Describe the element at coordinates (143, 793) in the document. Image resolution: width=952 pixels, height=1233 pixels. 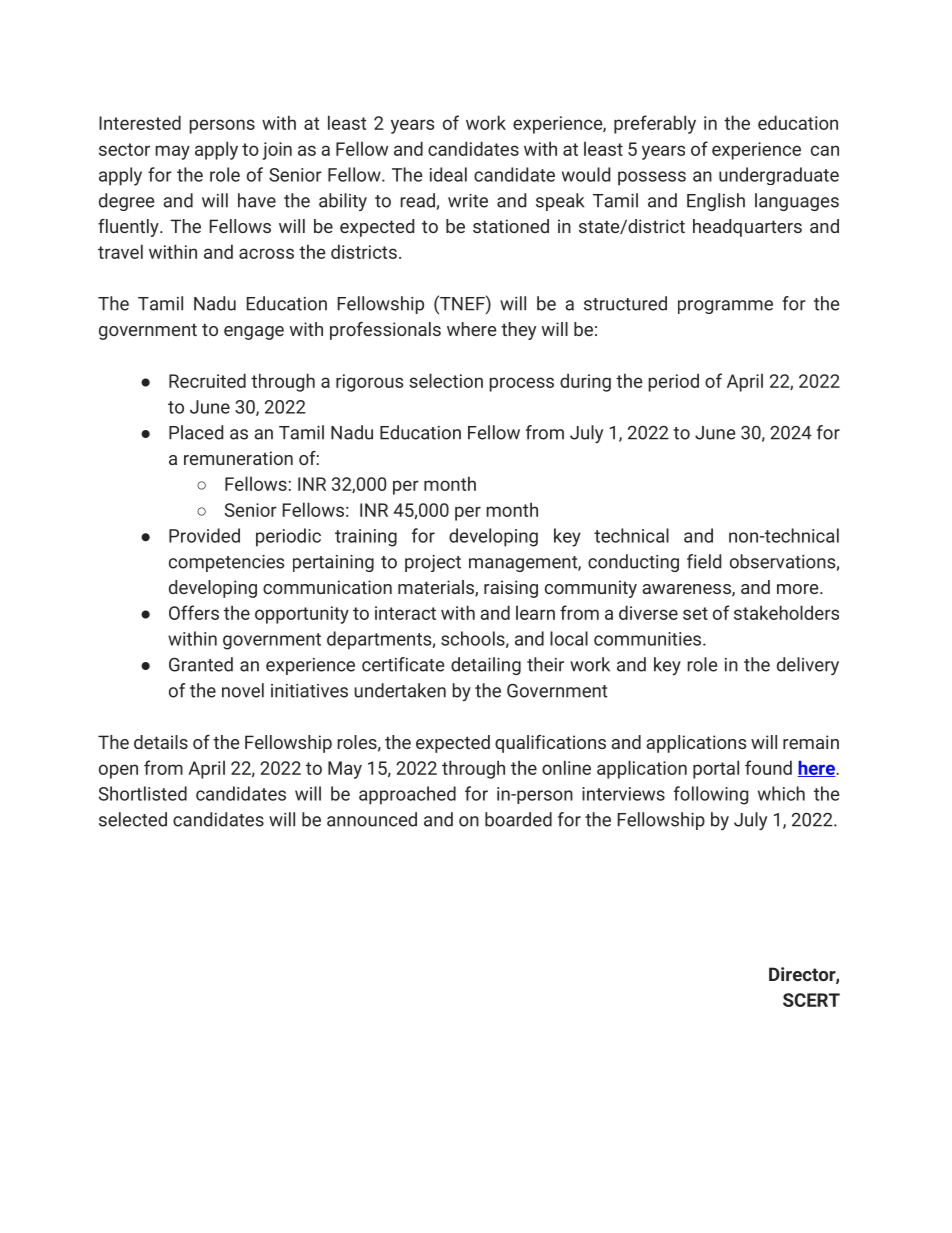
I see `Shortlisted` at that location.
